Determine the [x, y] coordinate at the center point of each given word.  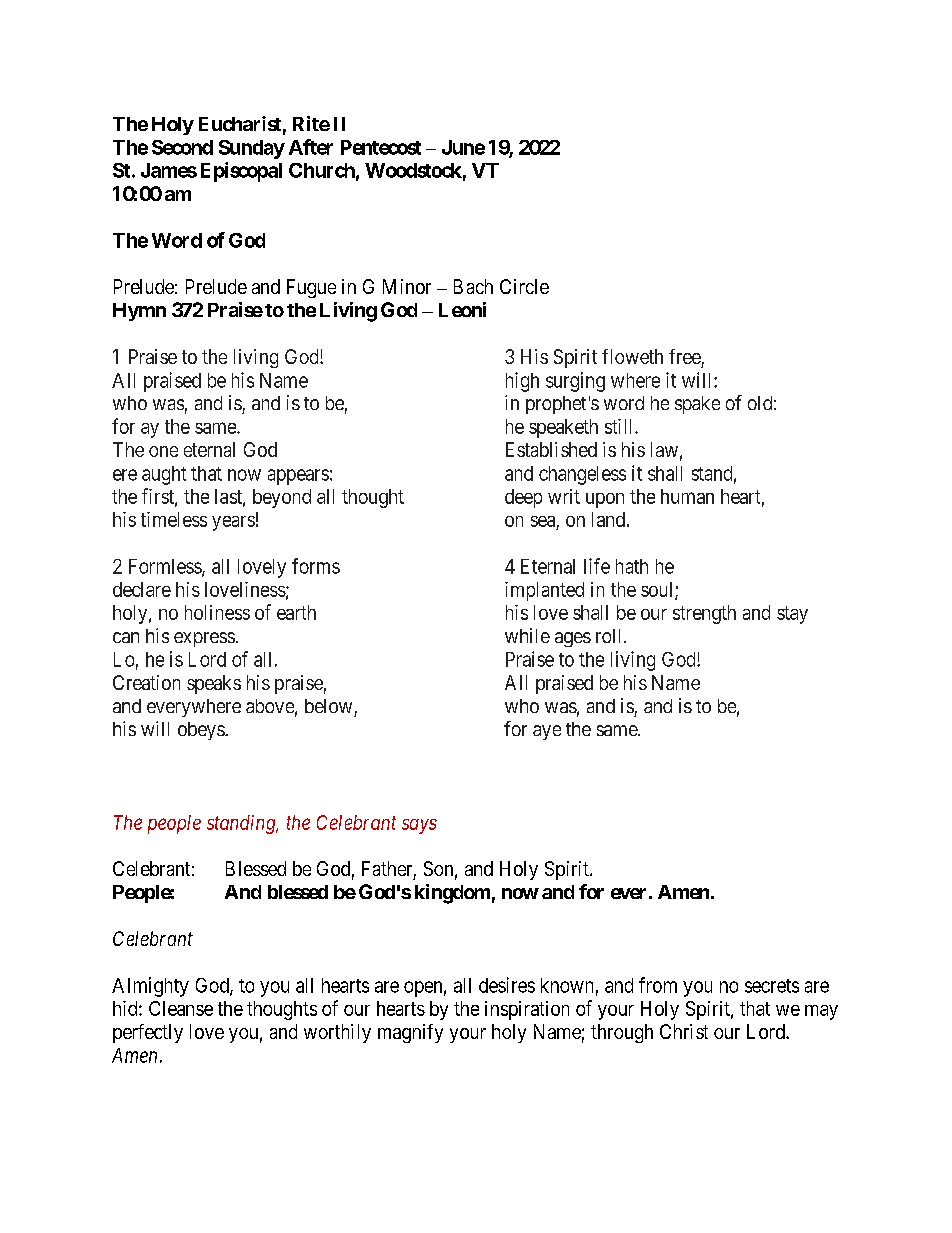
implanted [544, 591]
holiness [217, 612]
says [419, 826]
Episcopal [241, 172]
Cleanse [181, 1008]
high [522, 382]
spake [697, 405]
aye [547, 732]
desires [507, 985]
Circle [524, 286]
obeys [202, 731]
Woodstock [413, 170]
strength [704, 614]
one [163, 451]
